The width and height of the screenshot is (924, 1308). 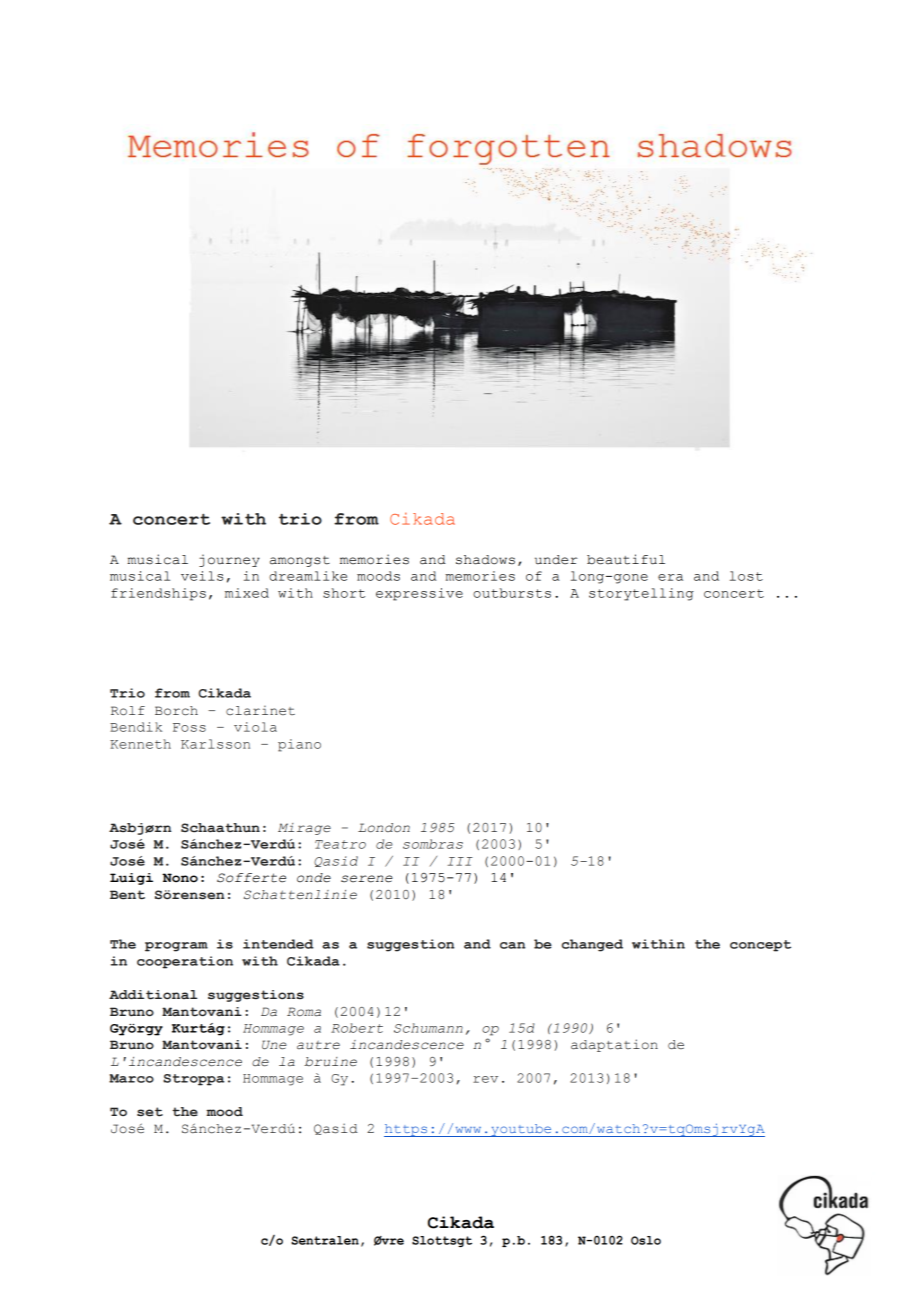 What do you see at coordinates (215, 744) in the screenshot?
I see `Karlsson` at bounding box center [215, 744].
